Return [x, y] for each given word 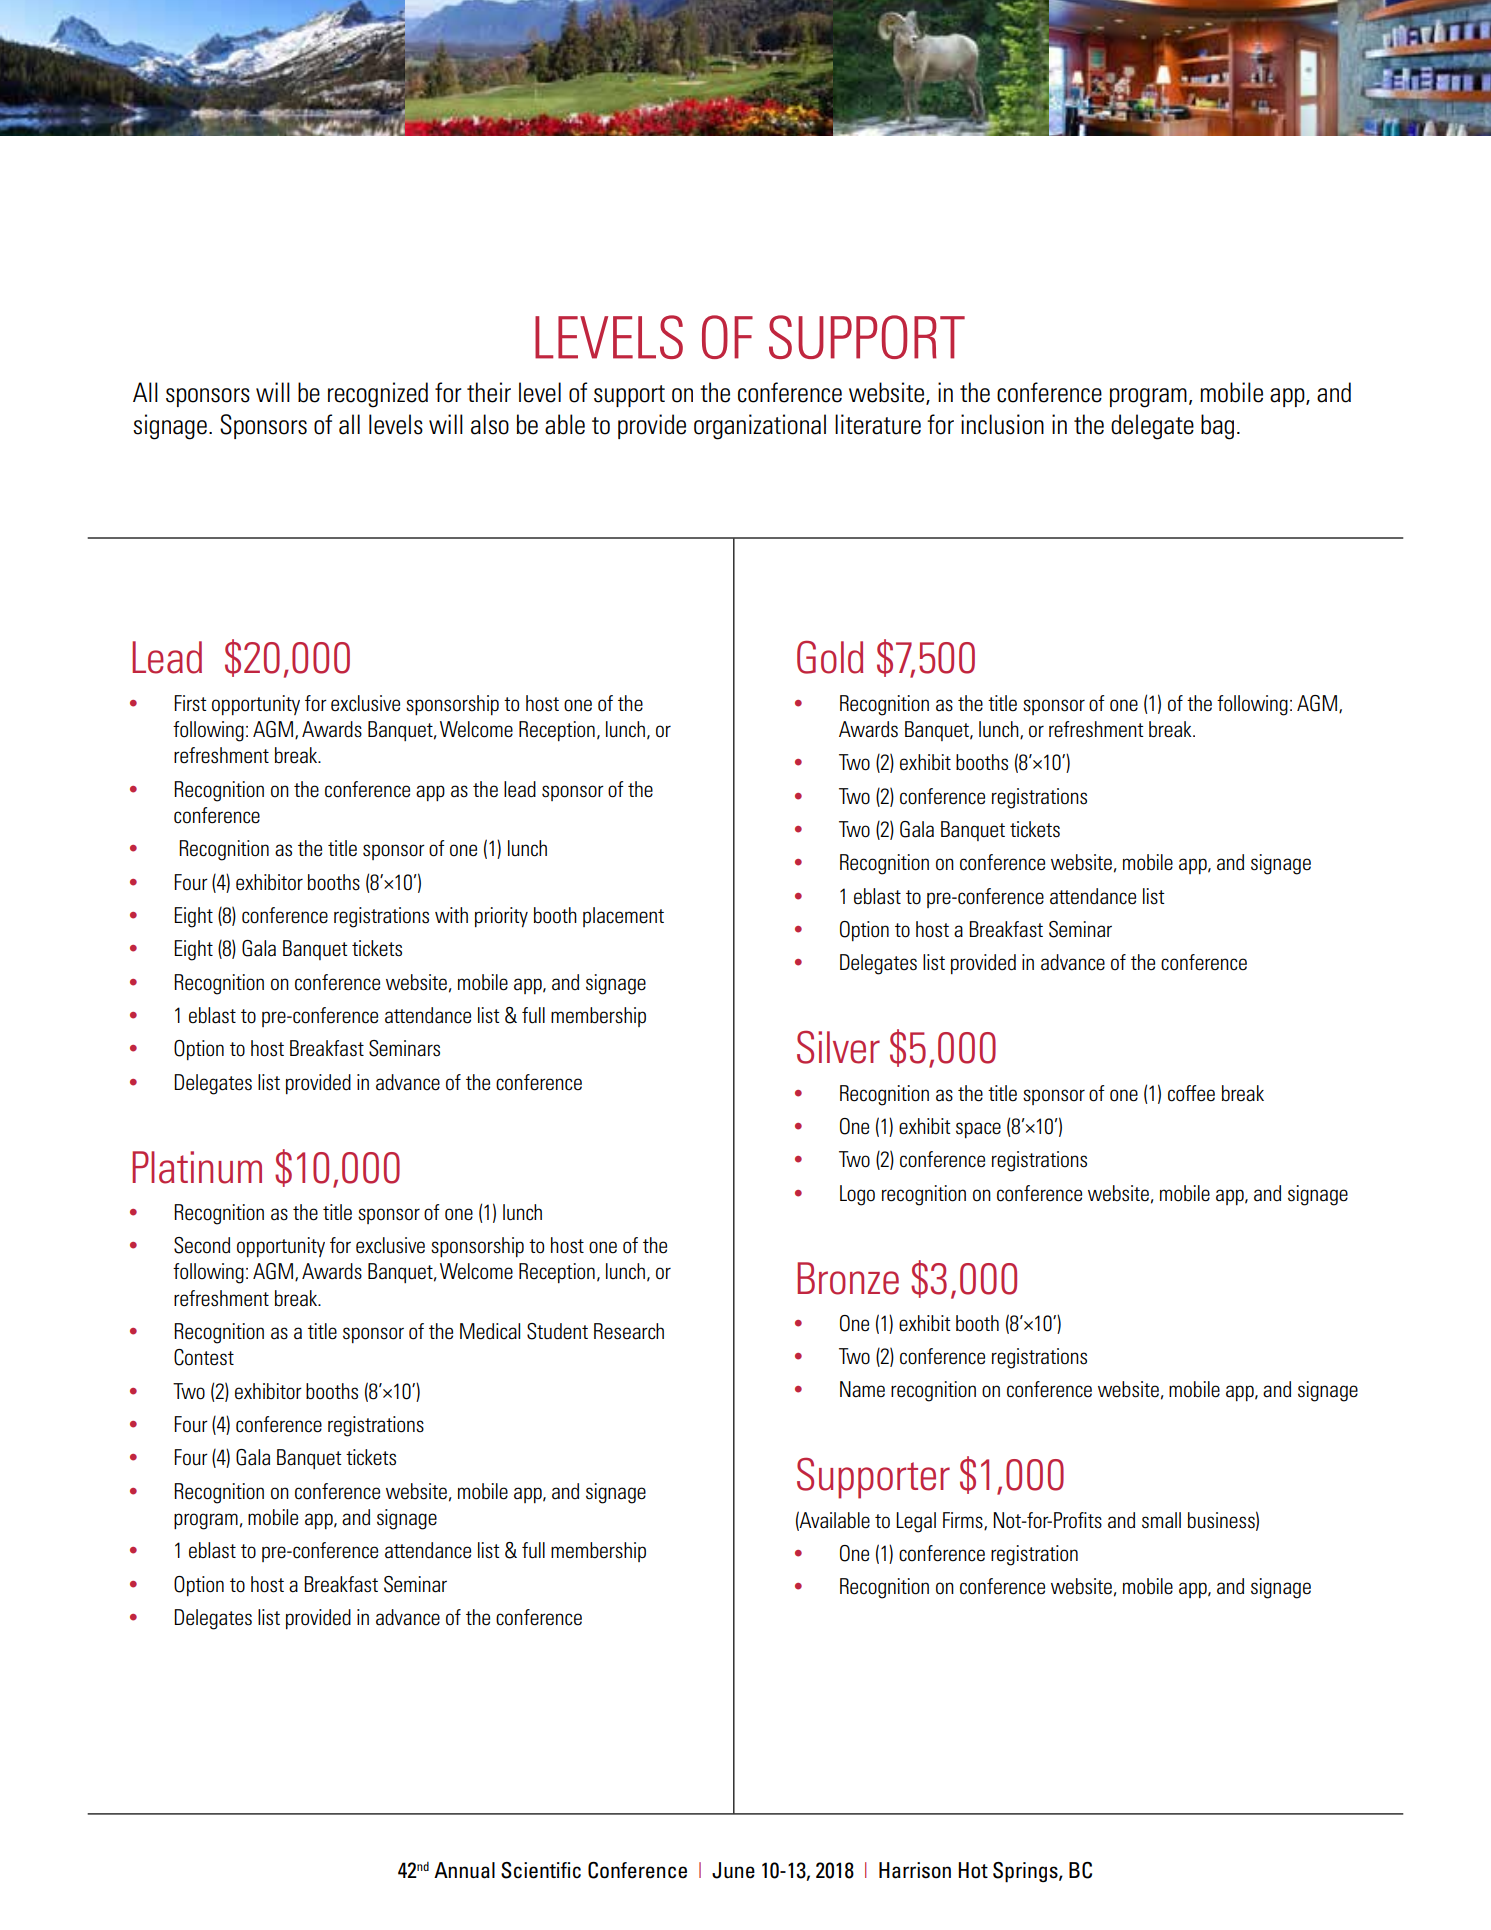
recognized [378, 395]
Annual [464, 1870]
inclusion [1002, 424]
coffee [1191, 1093]
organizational [760, 427]
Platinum [197, 1167]
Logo [857, 1195]
